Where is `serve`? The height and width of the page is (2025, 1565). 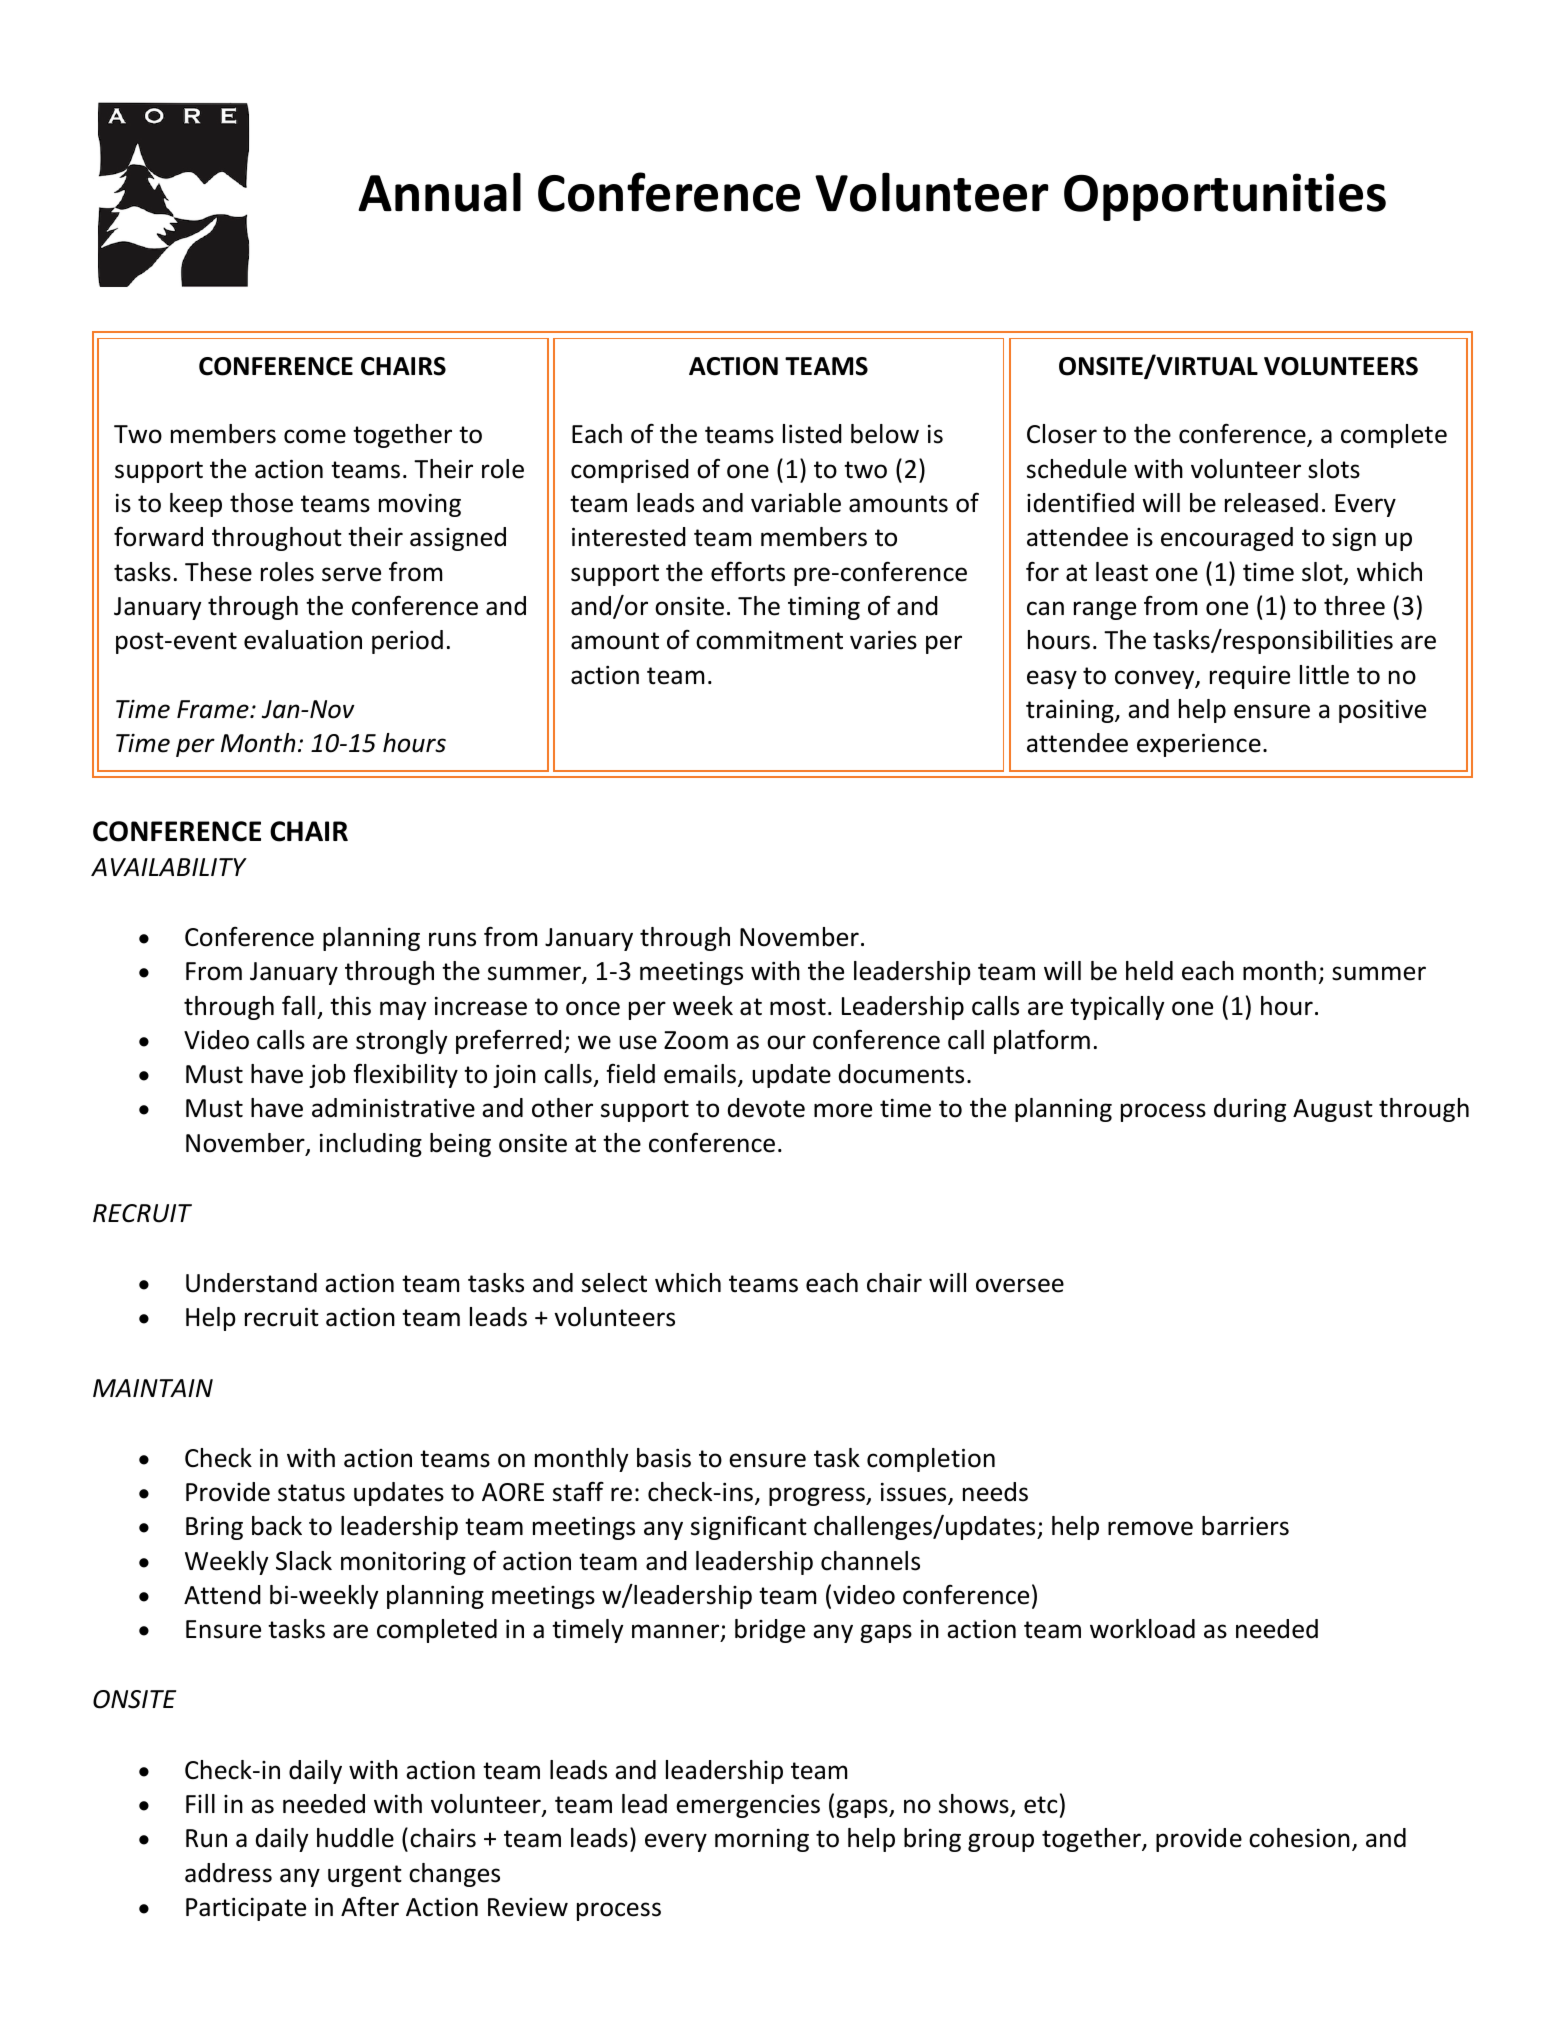 serve is located at coordinates (351, 574).
